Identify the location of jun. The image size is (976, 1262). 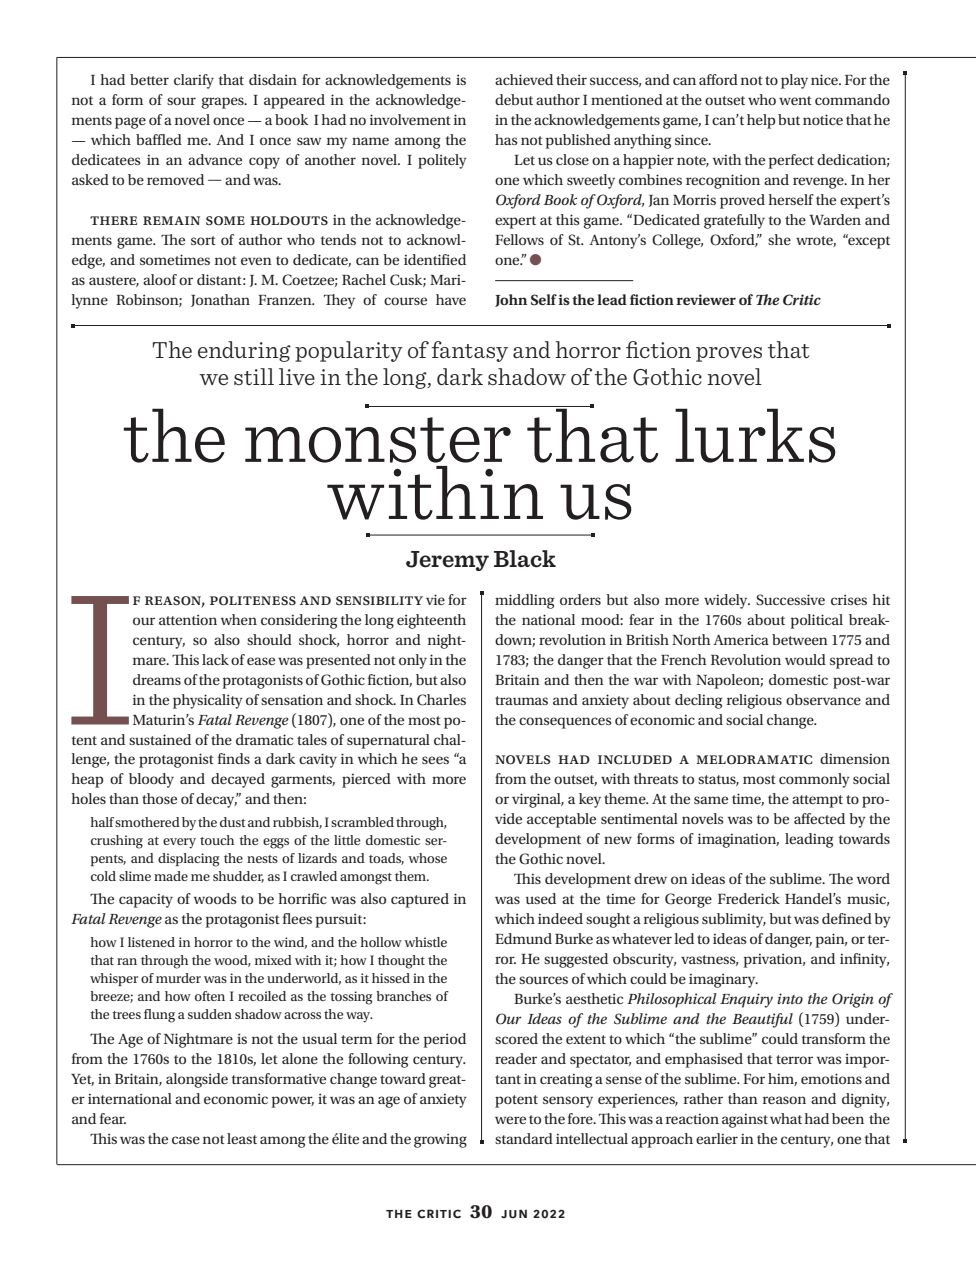
(514, 1214).
